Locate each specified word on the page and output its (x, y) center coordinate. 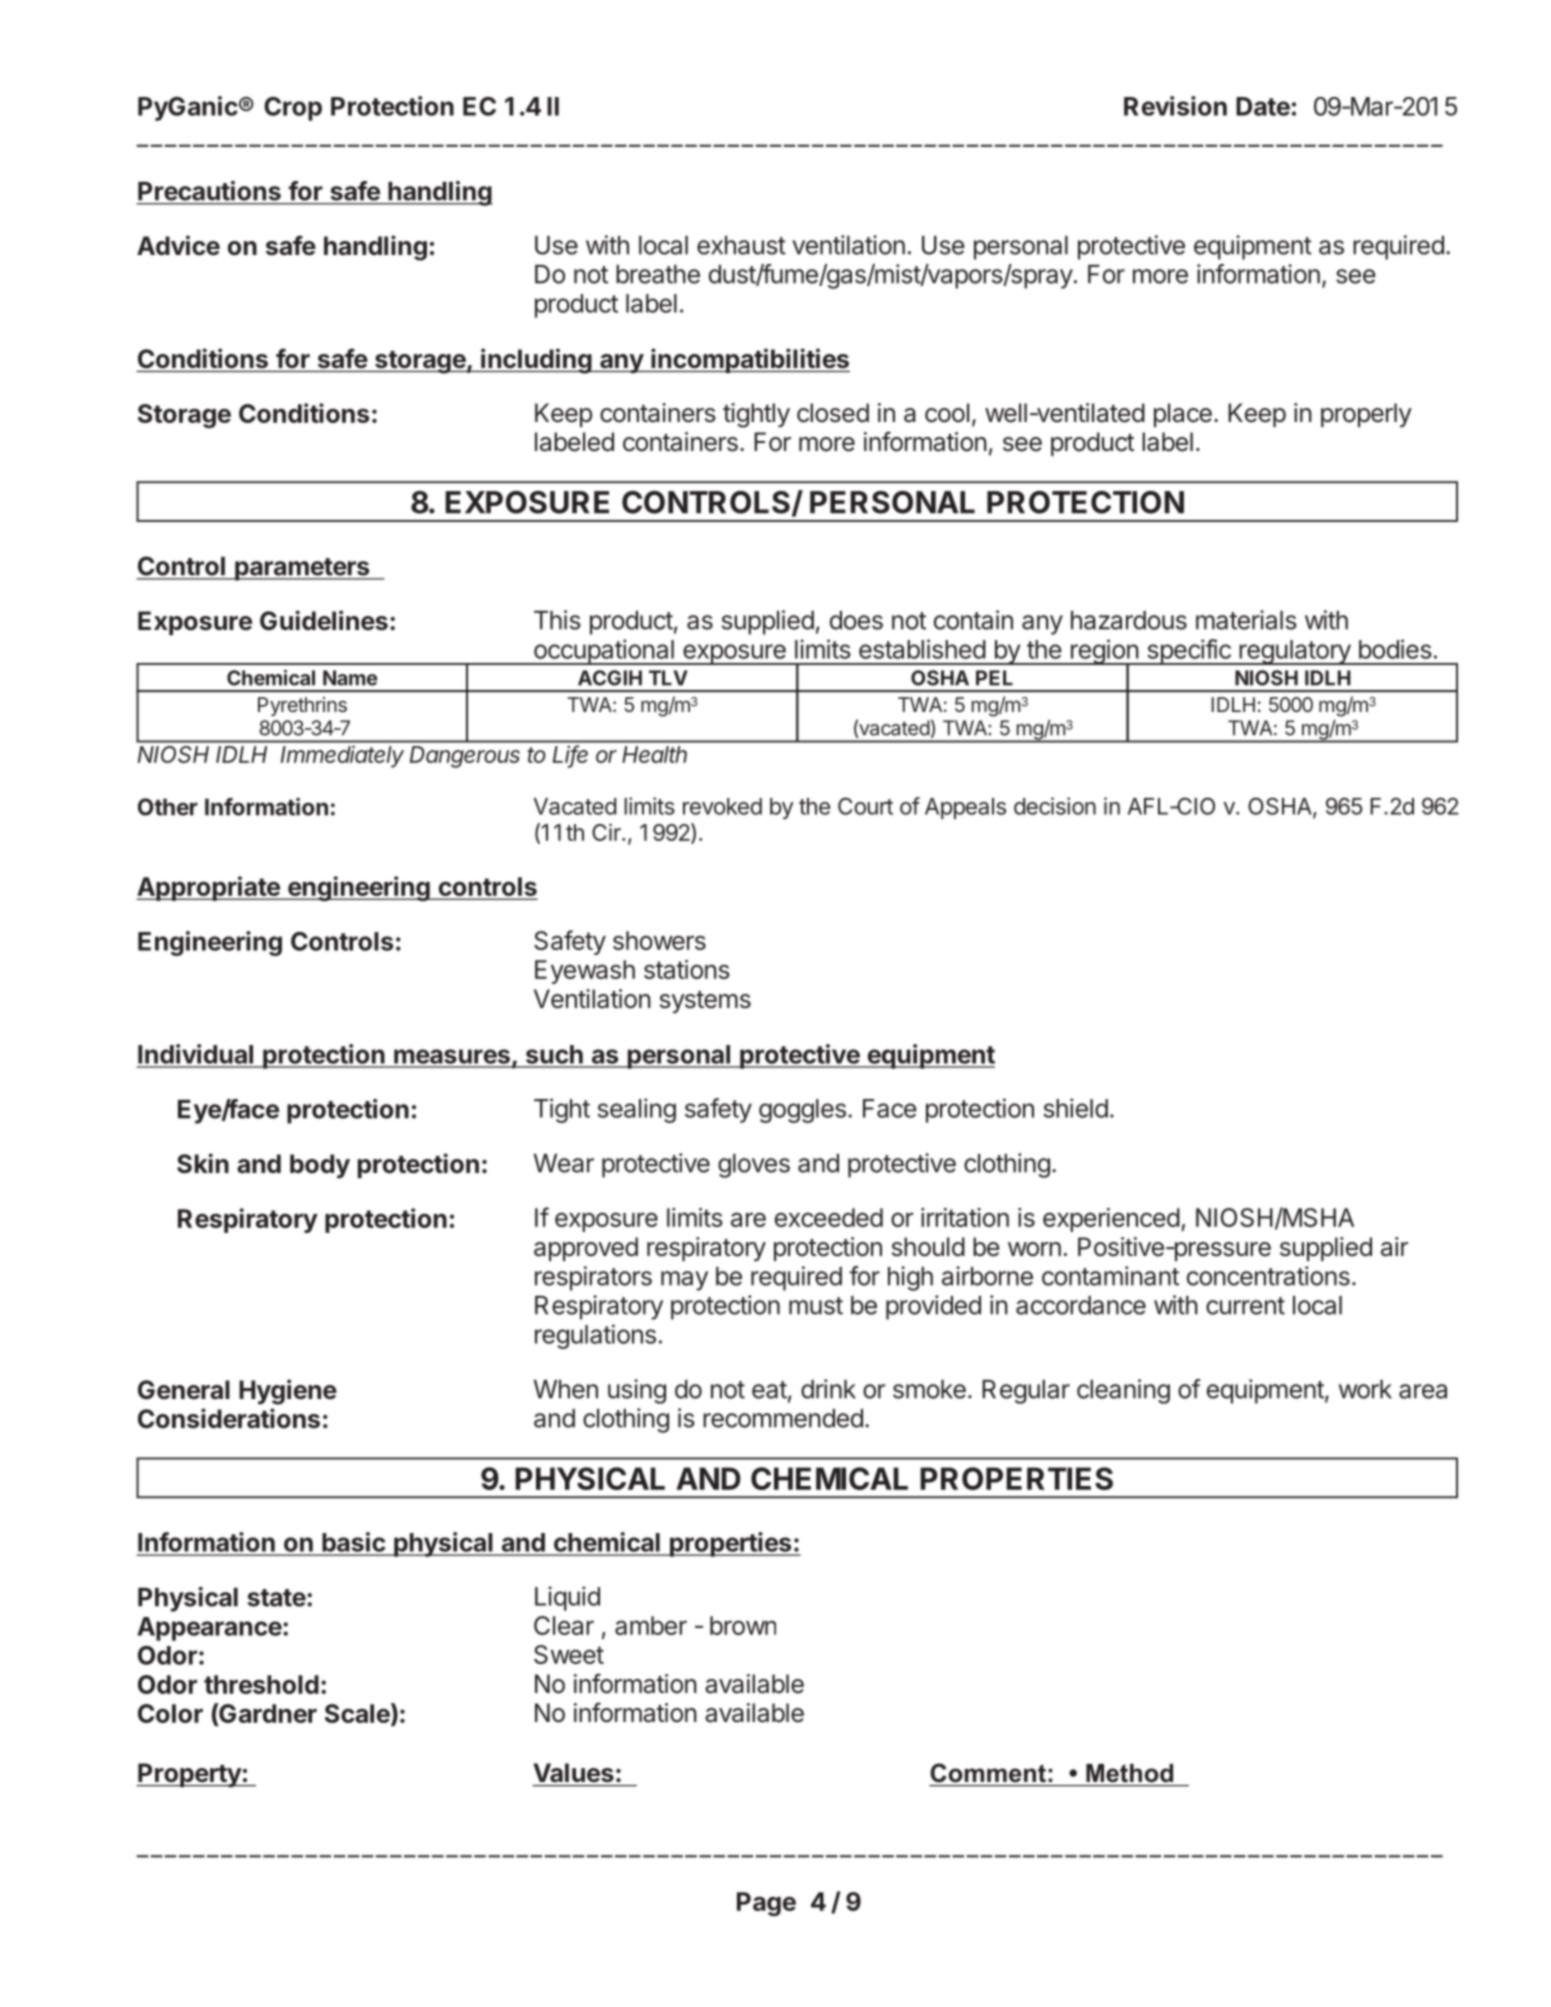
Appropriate (209, 888)
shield (1075, 1108)
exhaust (741, 245)
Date (1263, 106)
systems (705, 1002)
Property (189, 1775)
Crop (293, 109)
